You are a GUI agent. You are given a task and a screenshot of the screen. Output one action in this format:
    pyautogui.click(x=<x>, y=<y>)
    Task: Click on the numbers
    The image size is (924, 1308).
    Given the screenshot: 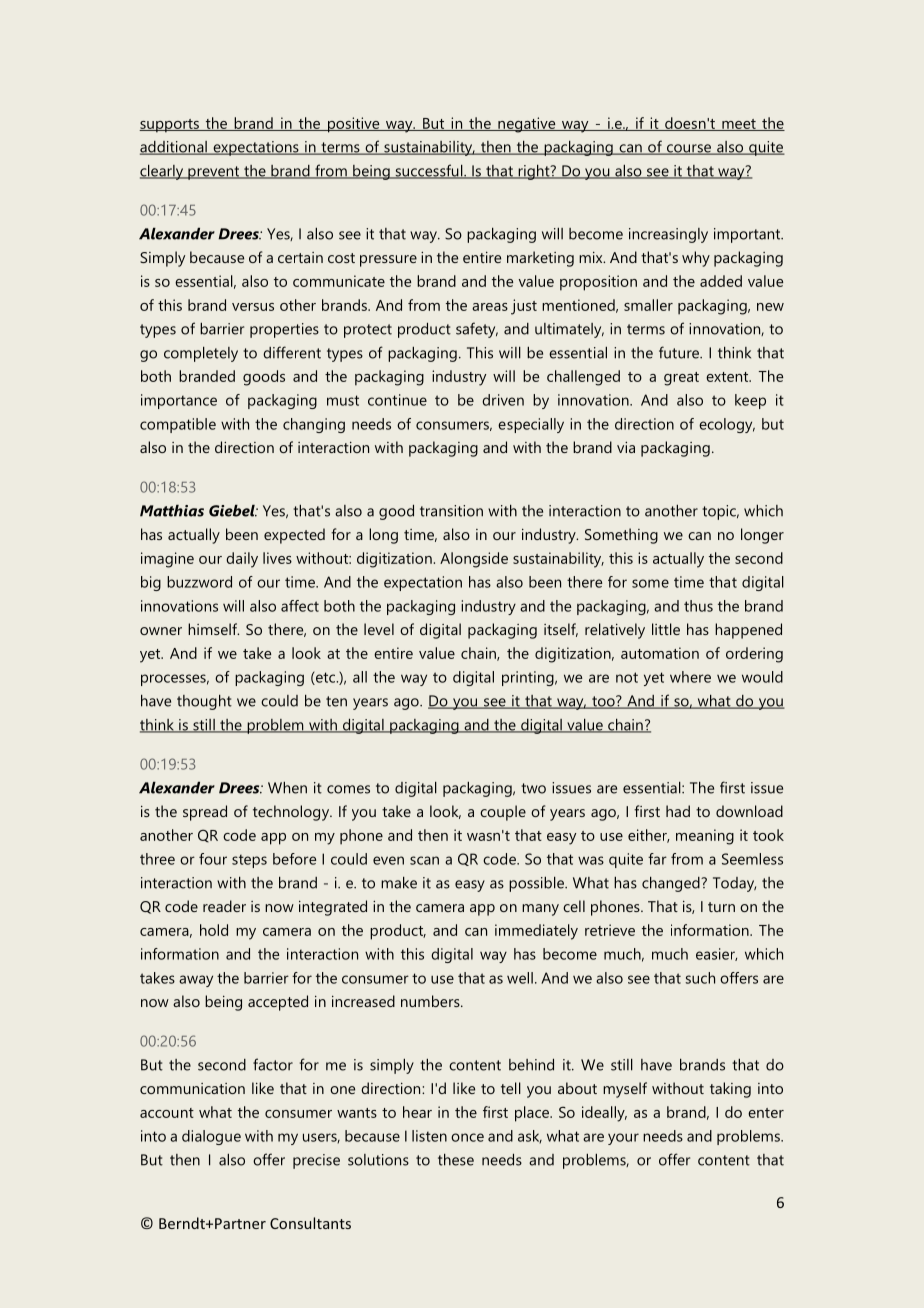 What is the action you would take?
    pyautogui.click(x=431, y=1001)
